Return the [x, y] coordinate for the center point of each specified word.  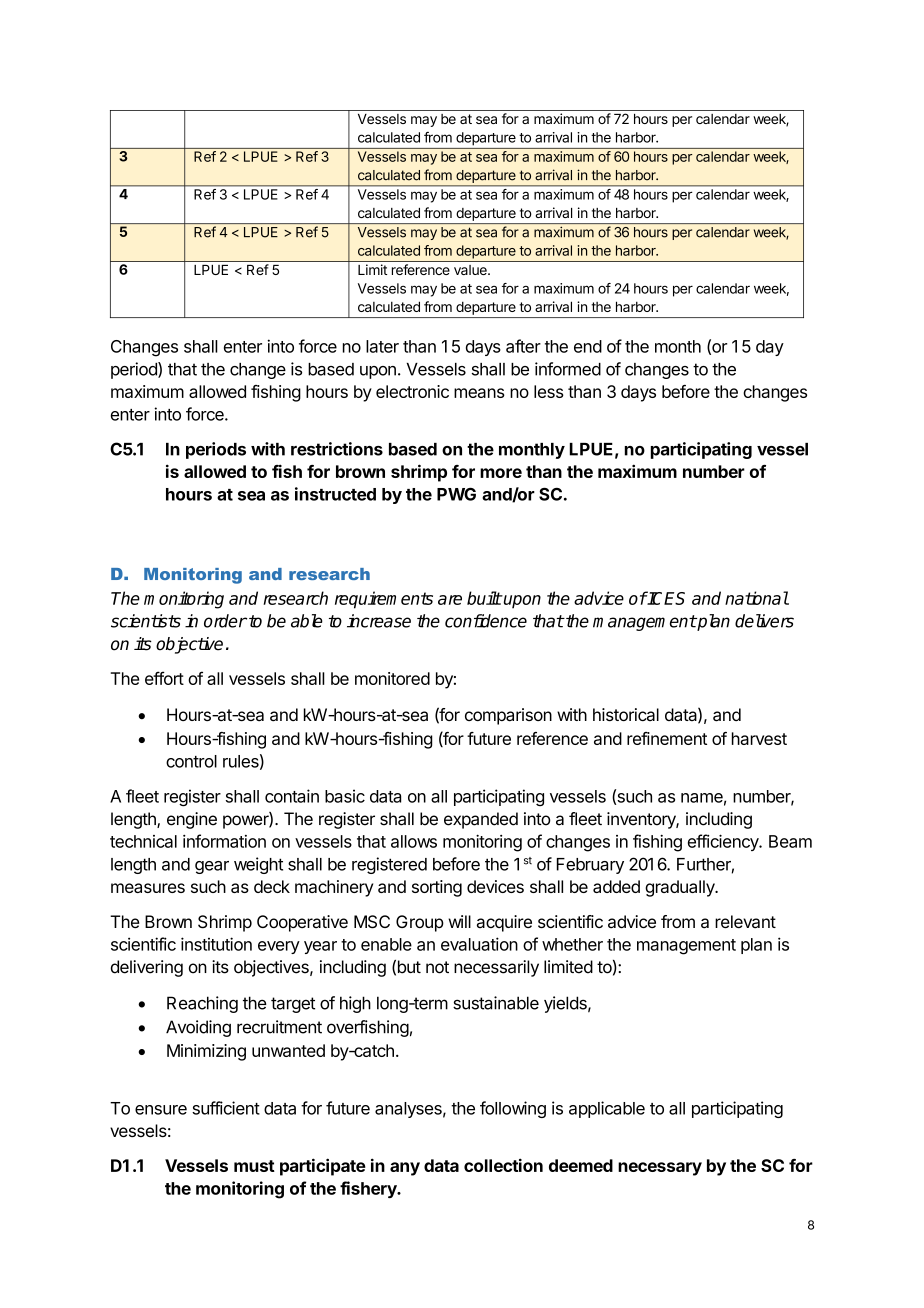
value [471, 270]
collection [503, 1165]
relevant [745, 922]
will [459, 921]
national [757, 598]
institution [216, 944]
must [254, 1166]
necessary [660, 1169]
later [382, 346]
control [191, 761]
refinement [667, 738]
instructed [335, 494]
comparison [508, 716]
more [501, 473]
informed [568, 369]
